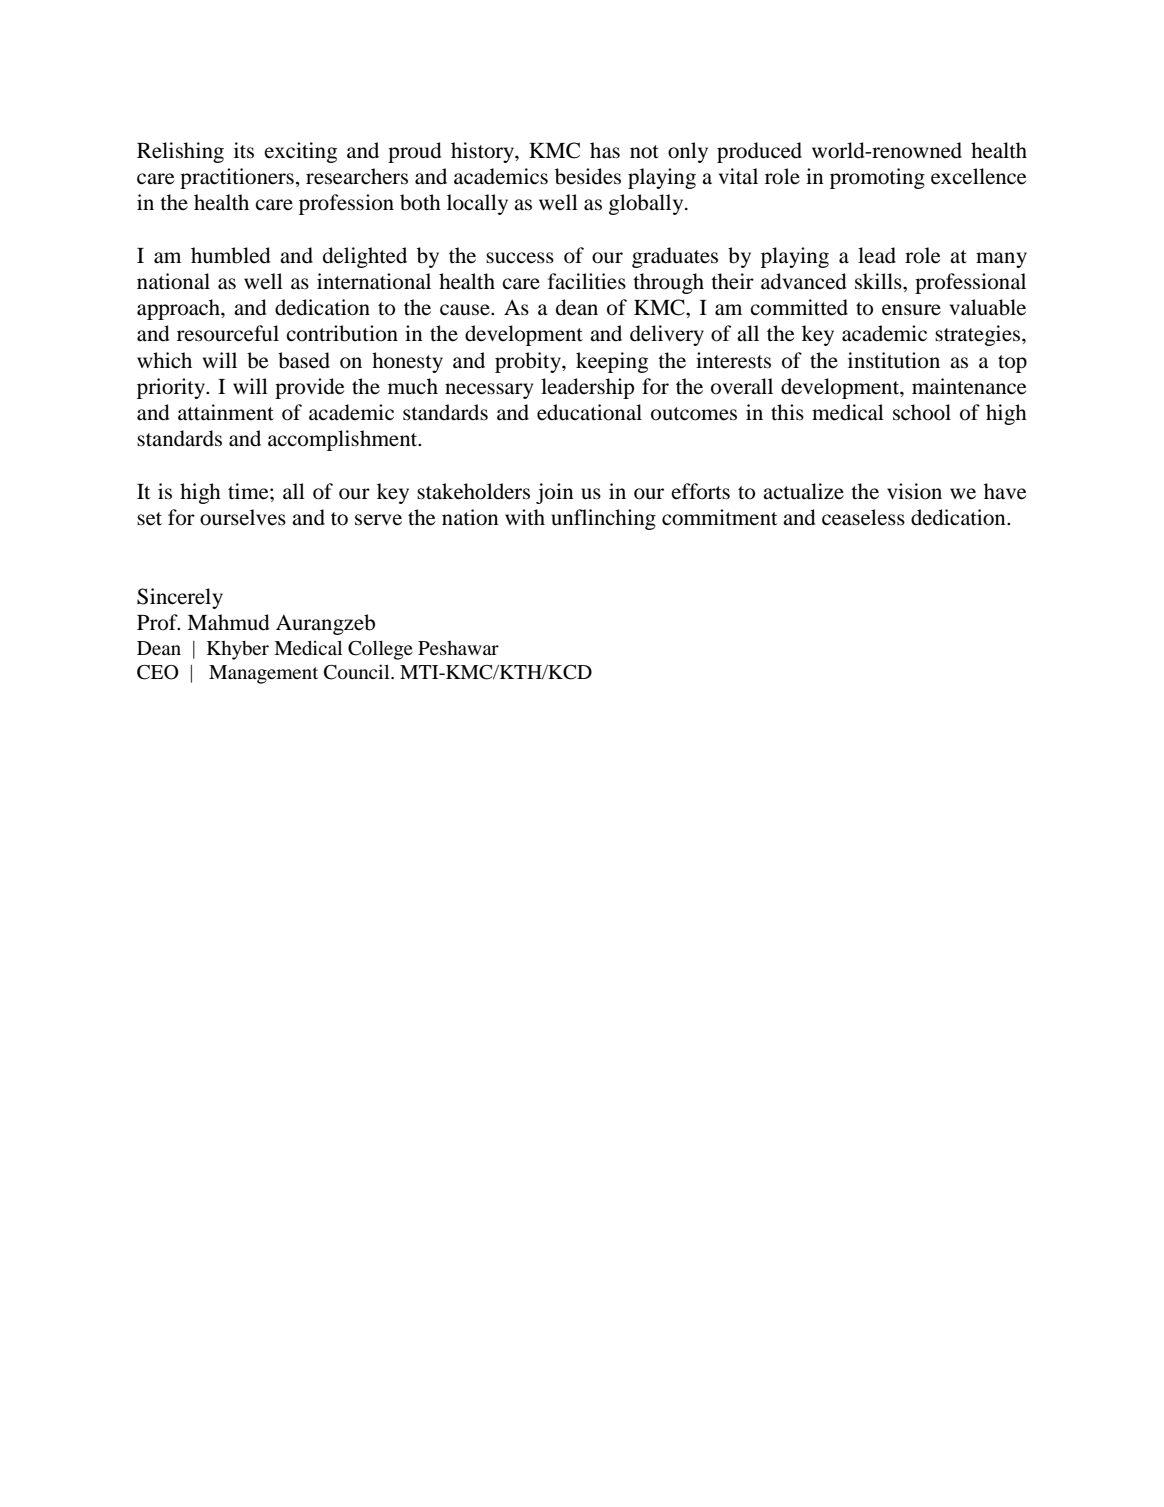 The height and width of the image is (1507, 1164). Describe the element at coordinates (226, 412) in the image. I see `attainment` at that location.
